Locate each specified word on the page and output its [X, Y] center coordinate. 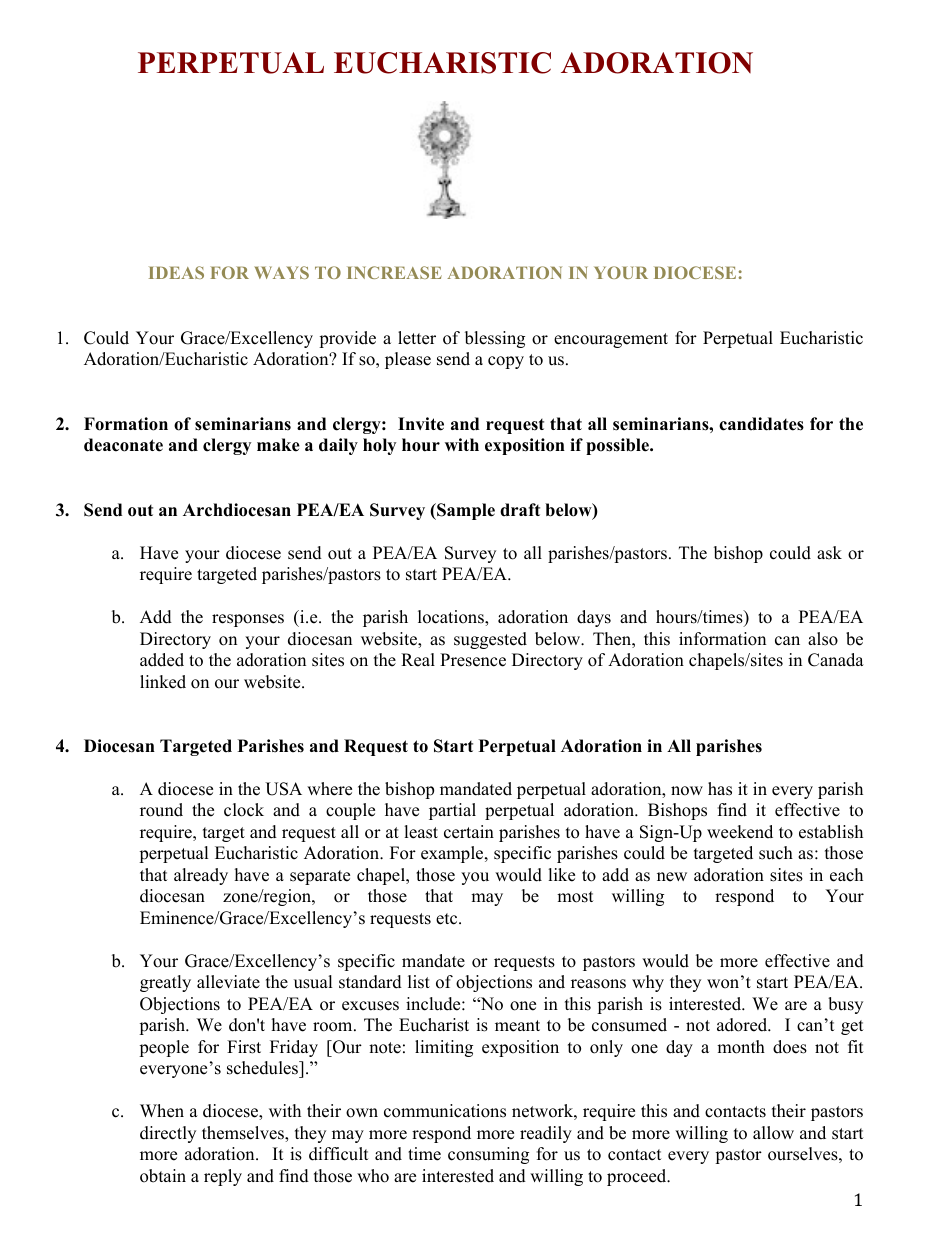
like [561, 875]
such [776, 853]
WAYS [281, 272]
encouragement [611, 340]
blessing [495, 339]
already [201, 876]
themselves [244, 1134]
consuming [488, 1155]
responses [248, 620]
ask [829, 553]
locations [452, 618]
